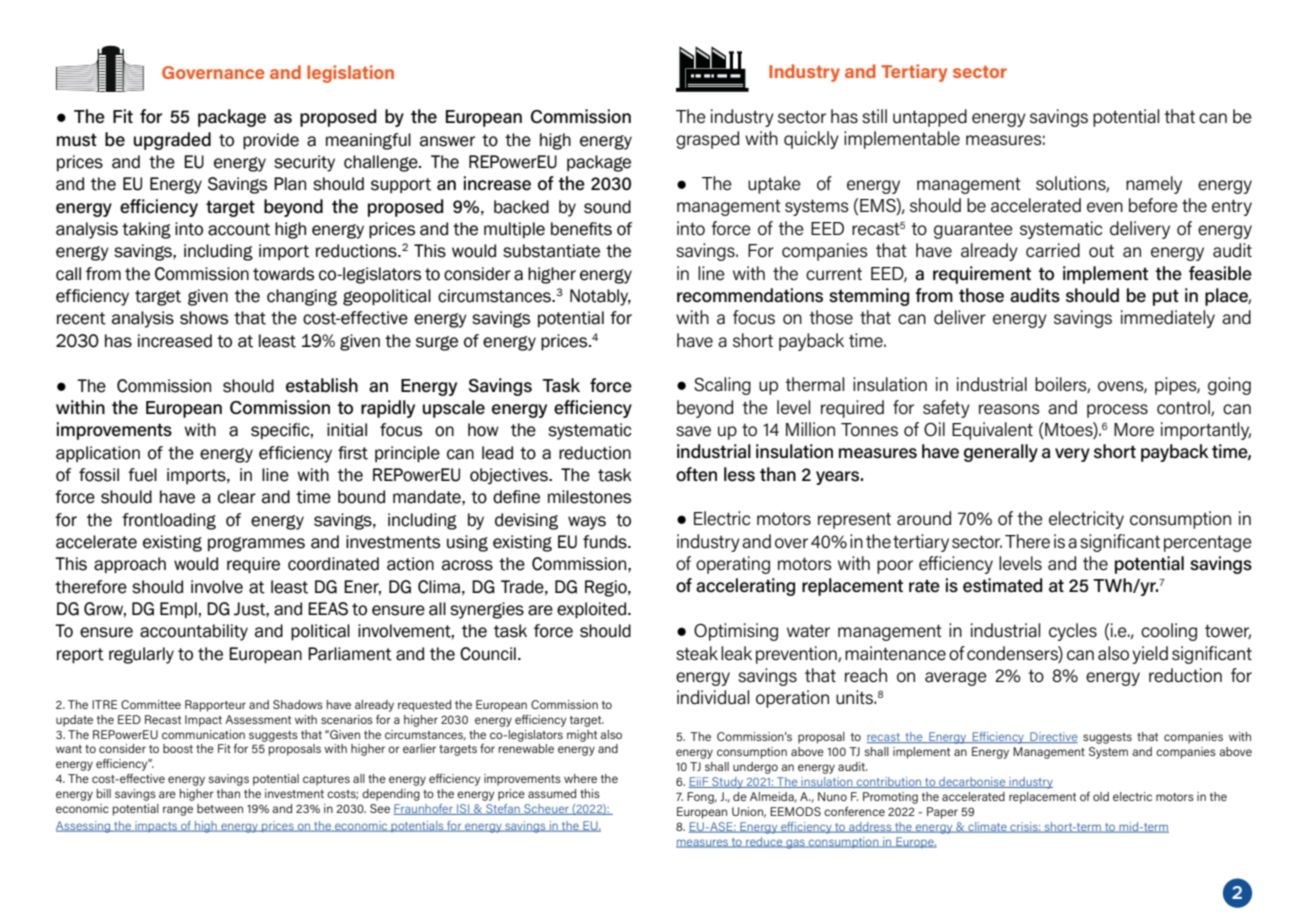 This image has width=1308, height=924. I want to click on cycles, so click(1073, 632).
